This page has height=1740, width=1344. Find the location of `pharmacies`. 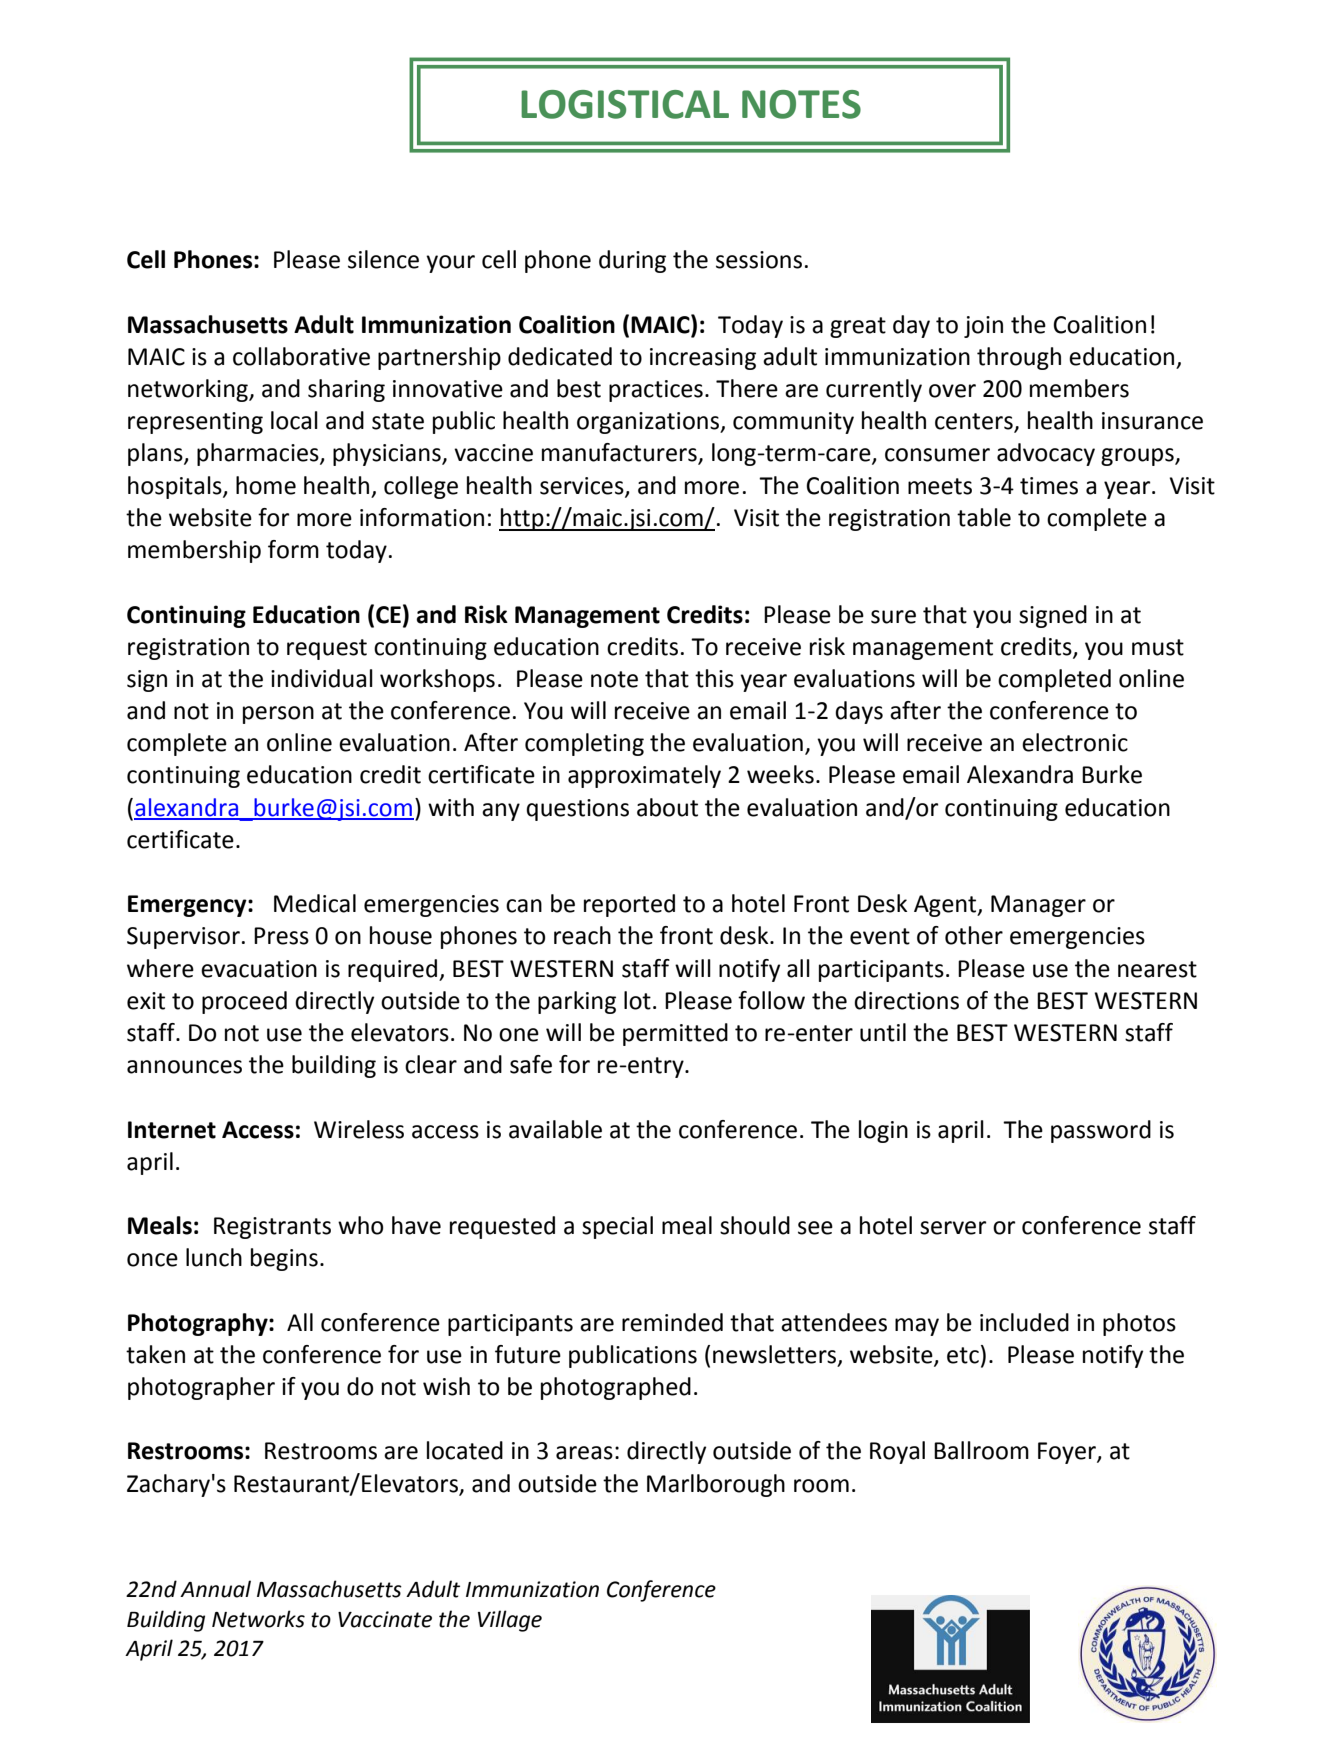

pharmacies is located at coordinates (259, 454).
